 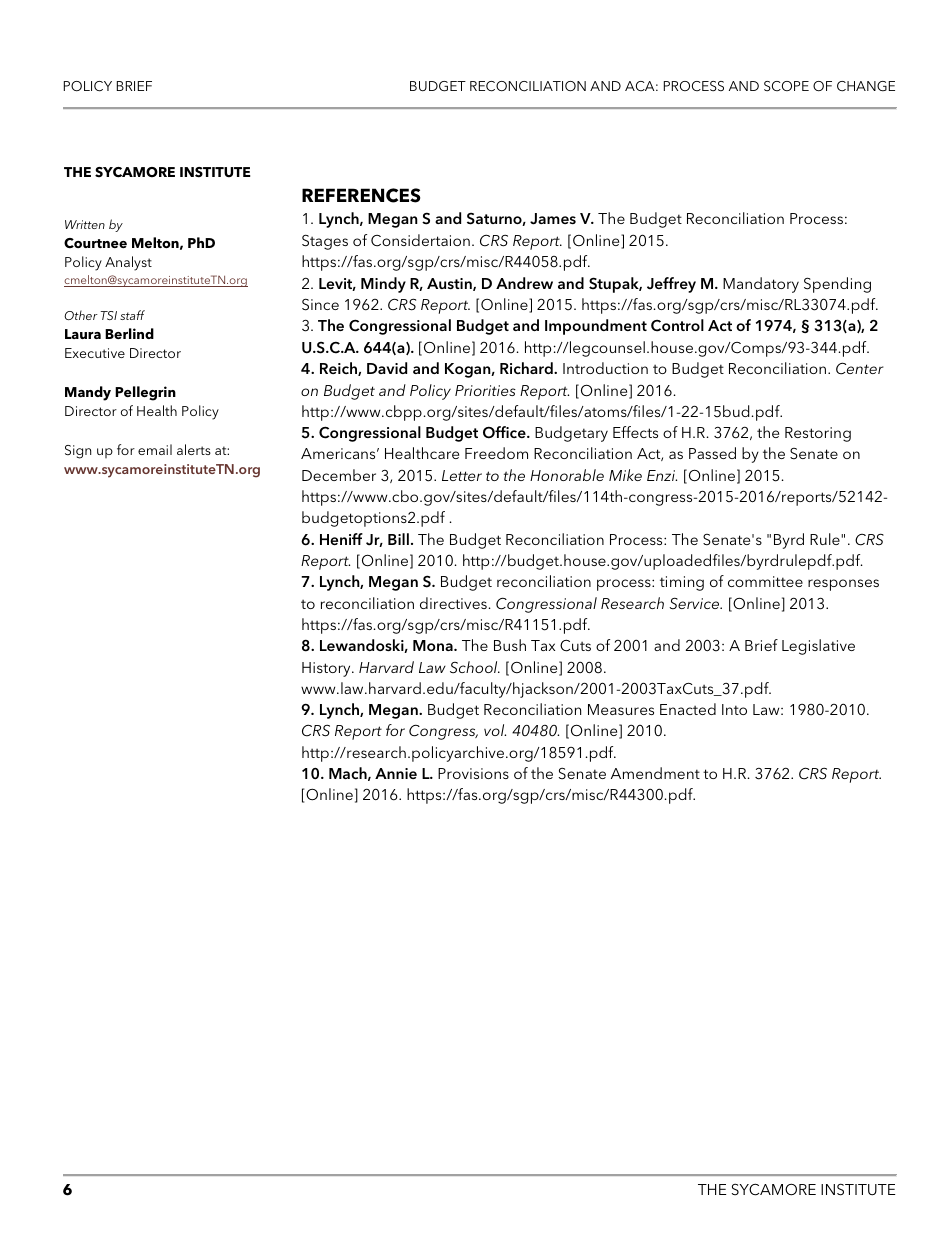 I want to click on Analyst, so click(x=128, y=263).
